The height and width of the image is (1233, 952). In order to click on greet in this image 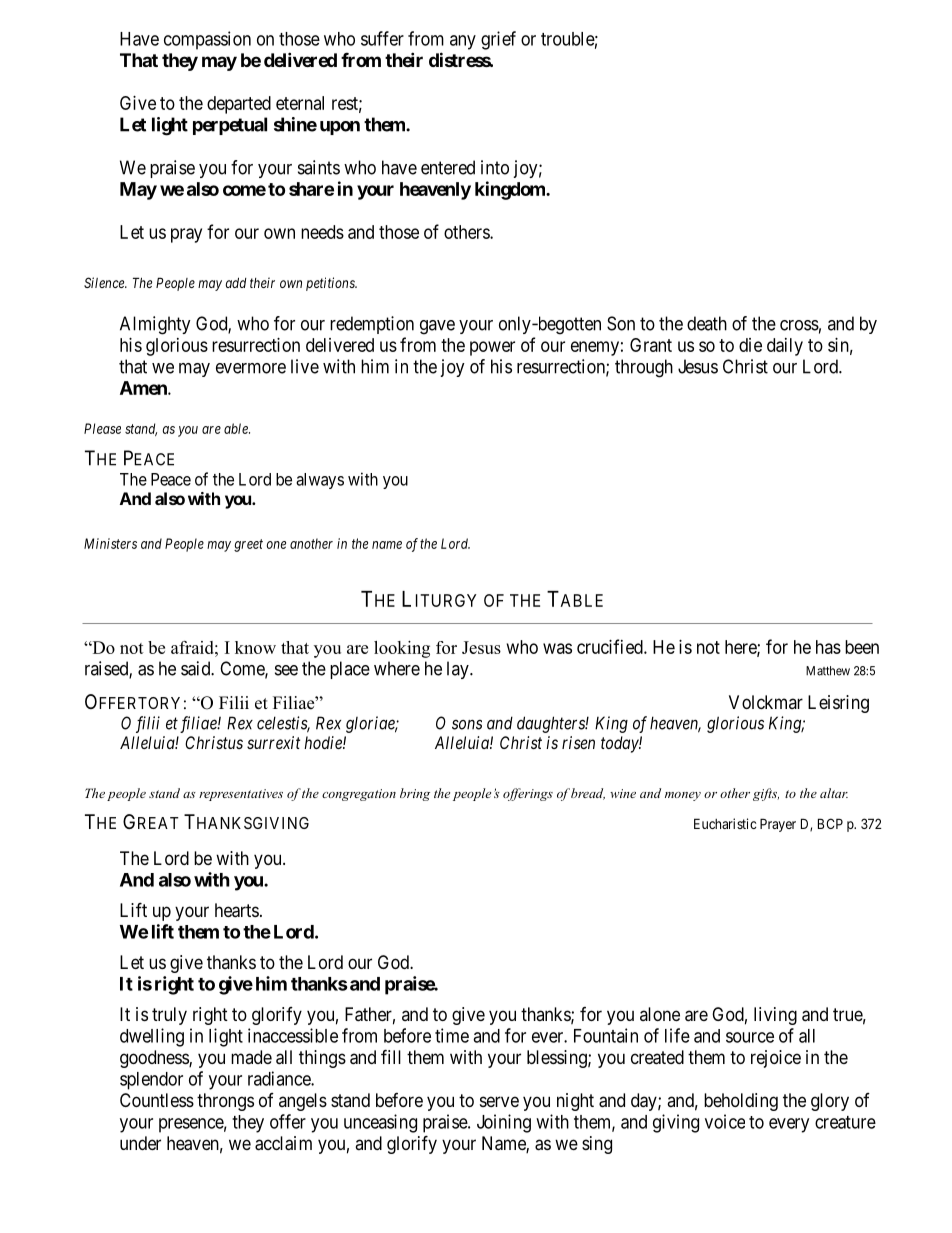, I will do `click(248, 545)`.
